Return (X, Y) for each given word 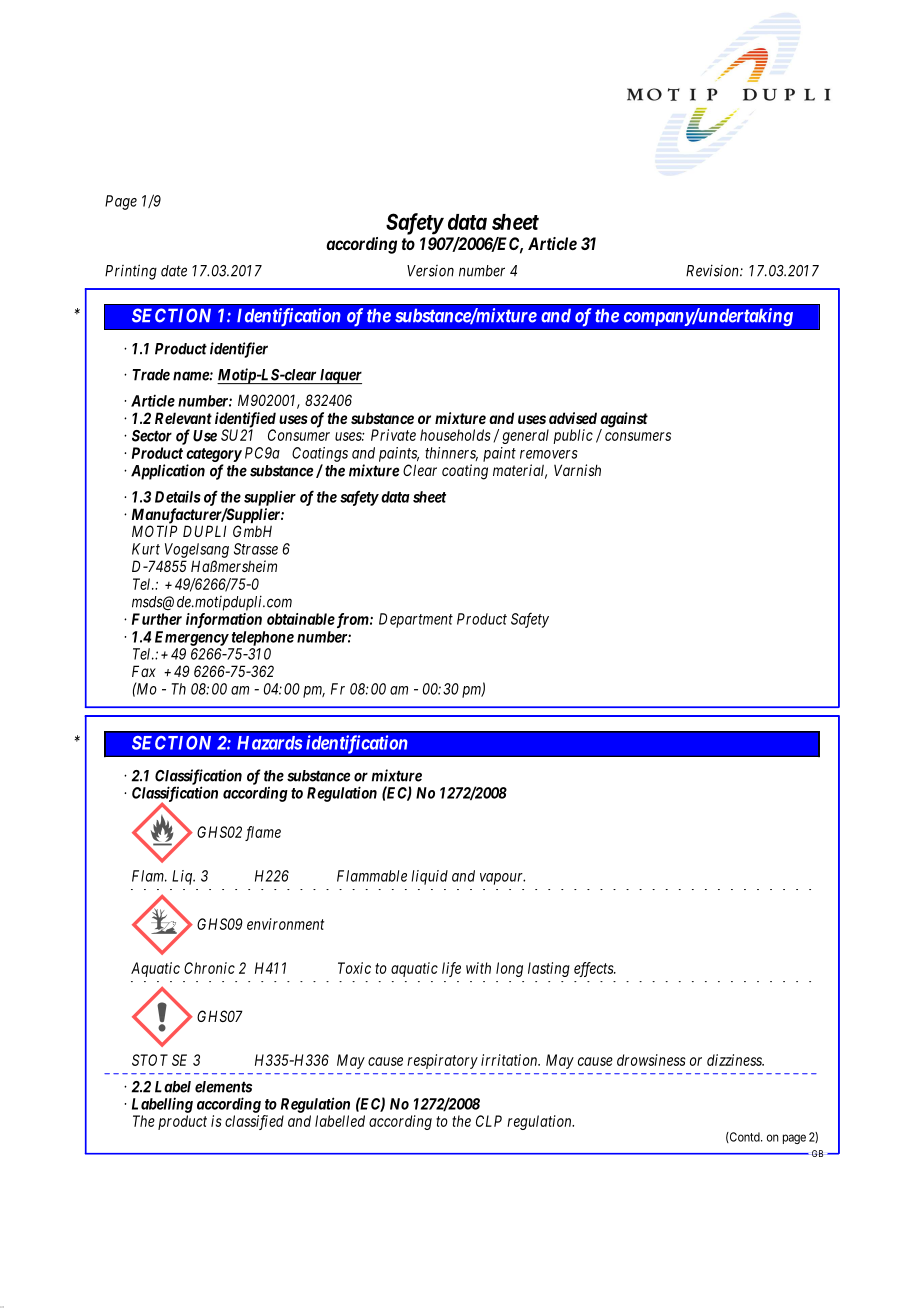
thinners (451, 454)
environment (285, 924)
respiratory (442, 1061)
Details (178, 496)
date (174, 271)
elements (223, 1087)
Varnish (577, 470)
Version (430, 271)
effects (594, 969)
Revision (713, 270)
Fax (144, 671)
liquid (429, 877)
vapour (502, 879)
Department (416, 620)
